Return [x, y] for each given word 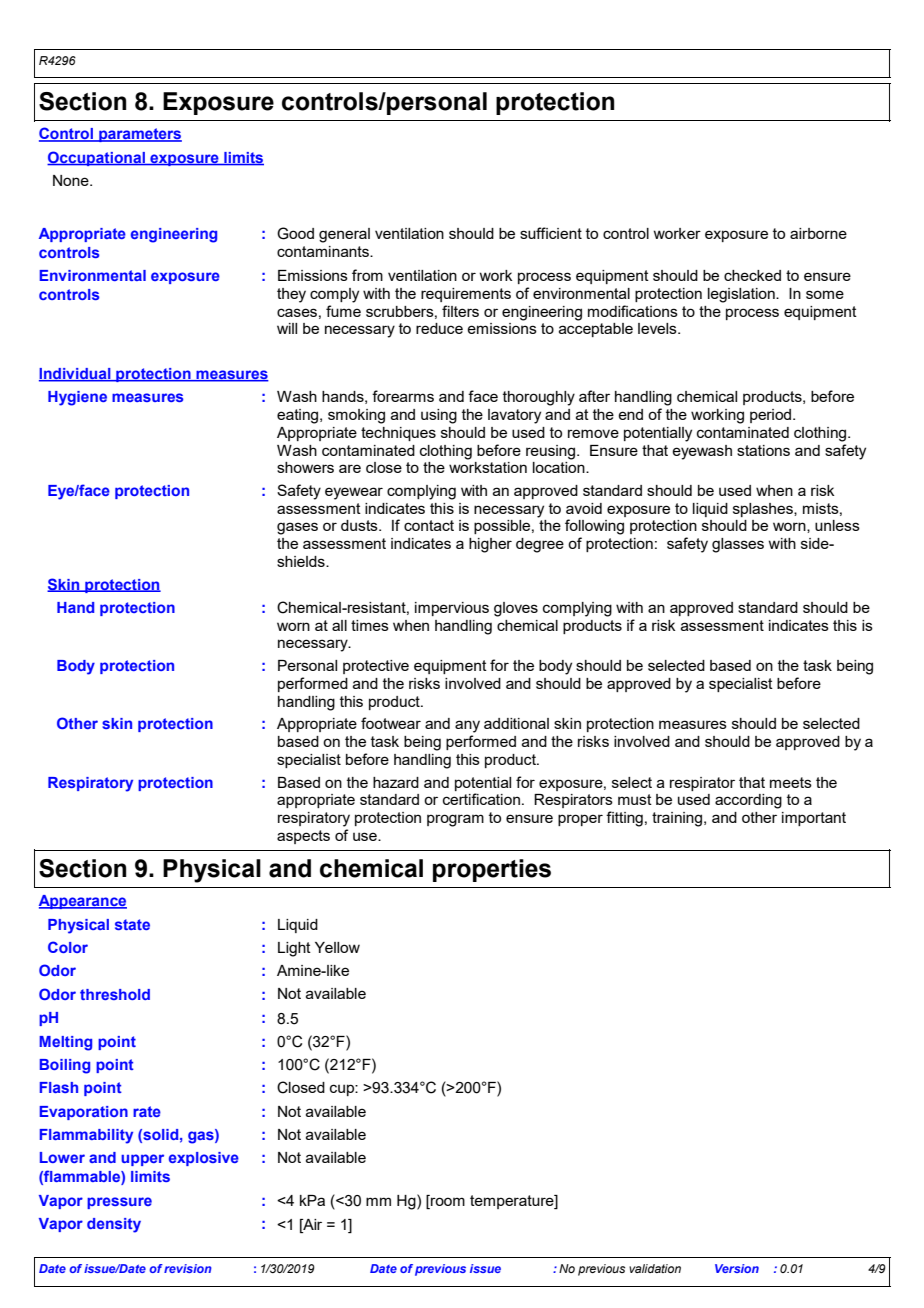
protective [376, 667]
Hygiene [77, 398]
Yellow [337, 947]
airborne [818, 233]
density [114, 1225]
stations [763, 450]
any [467, 726]
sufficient [551, 233]
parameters [139, 135]
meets [791, 782]
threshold [115, 994]
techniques [398, 434]
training [678, 819]
